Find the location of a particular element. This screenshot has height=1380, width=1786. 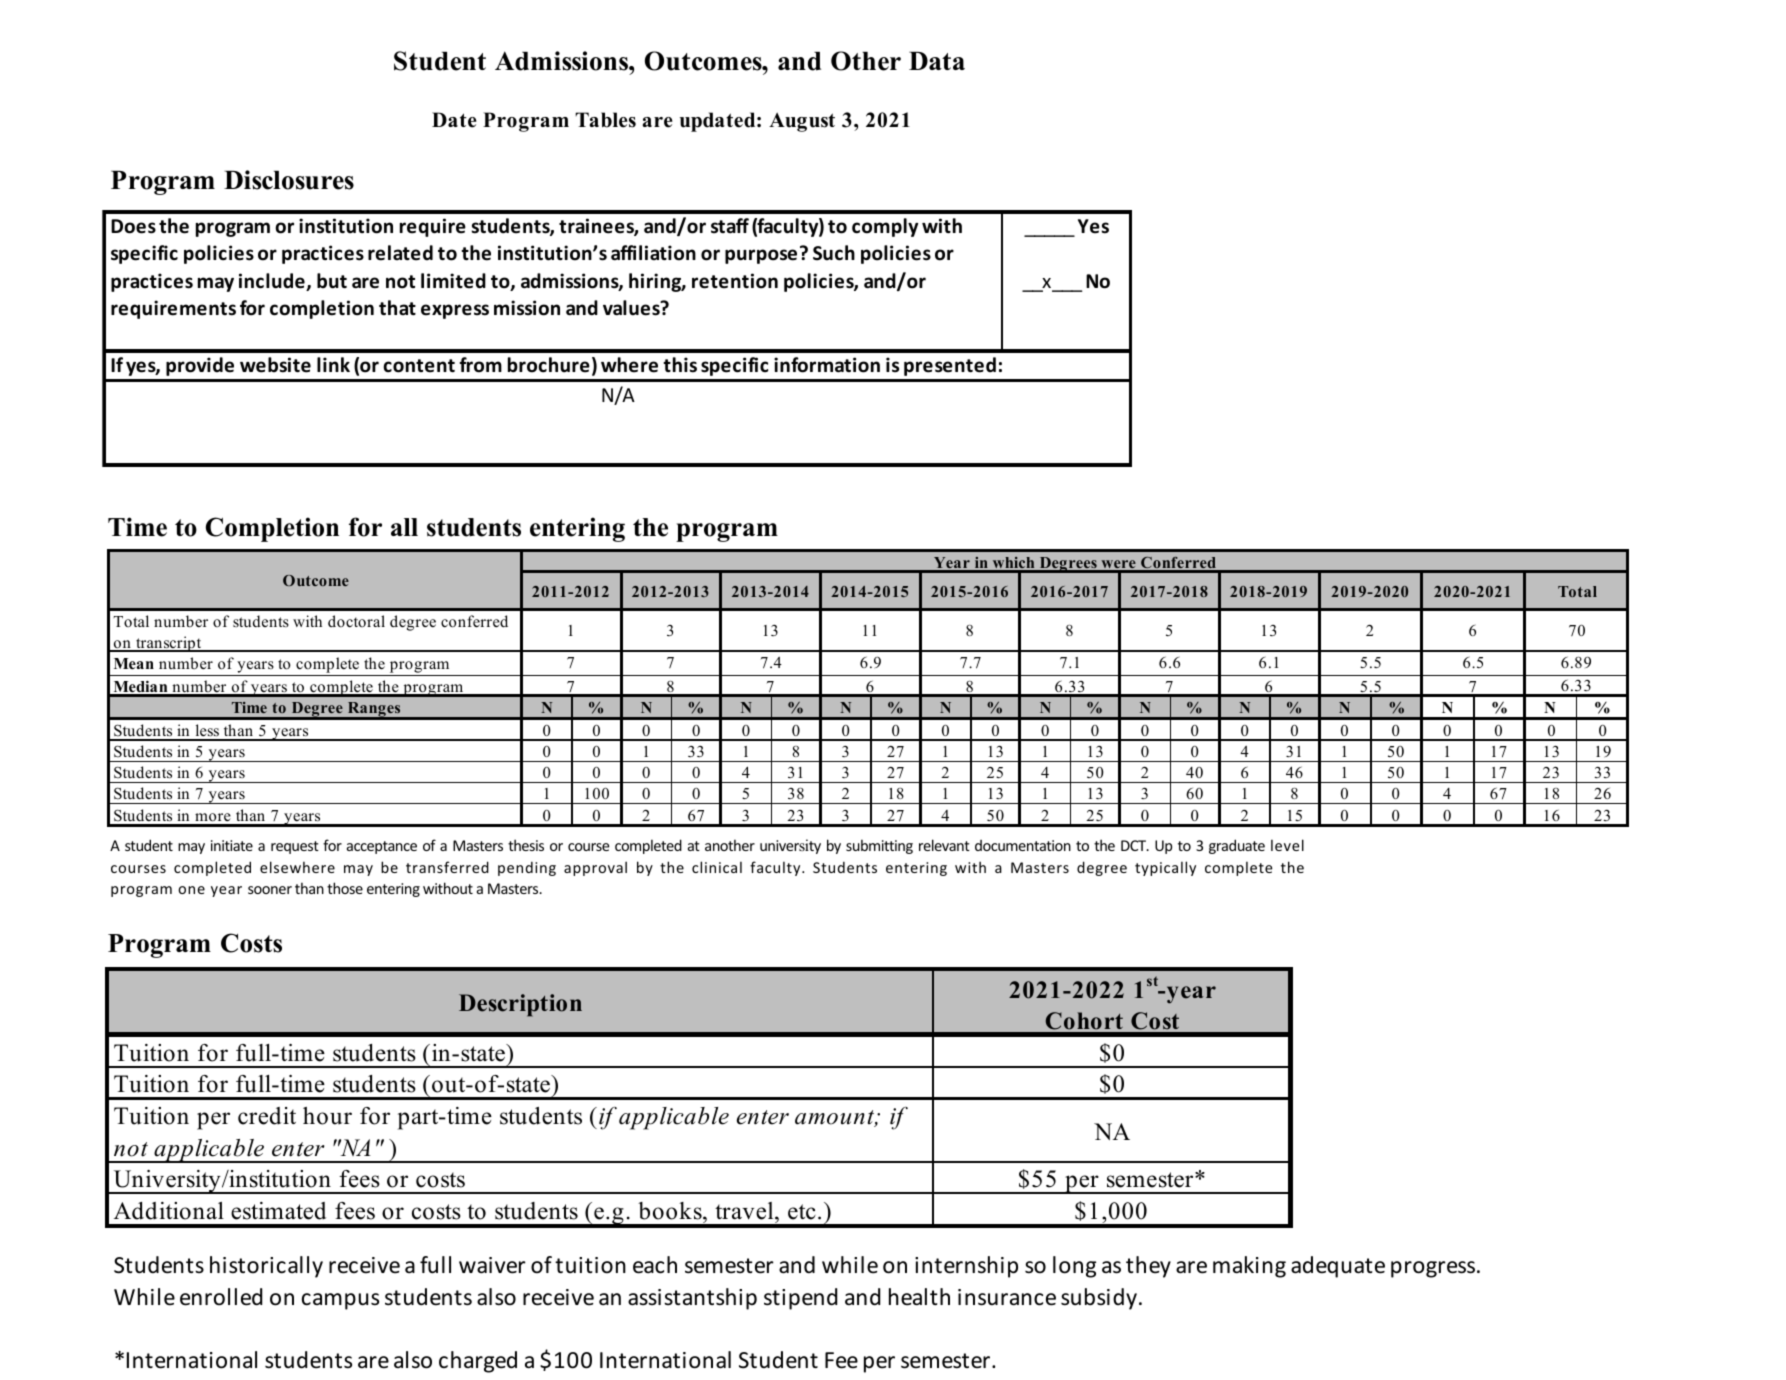

Data is located at coordinates (937, 61).
